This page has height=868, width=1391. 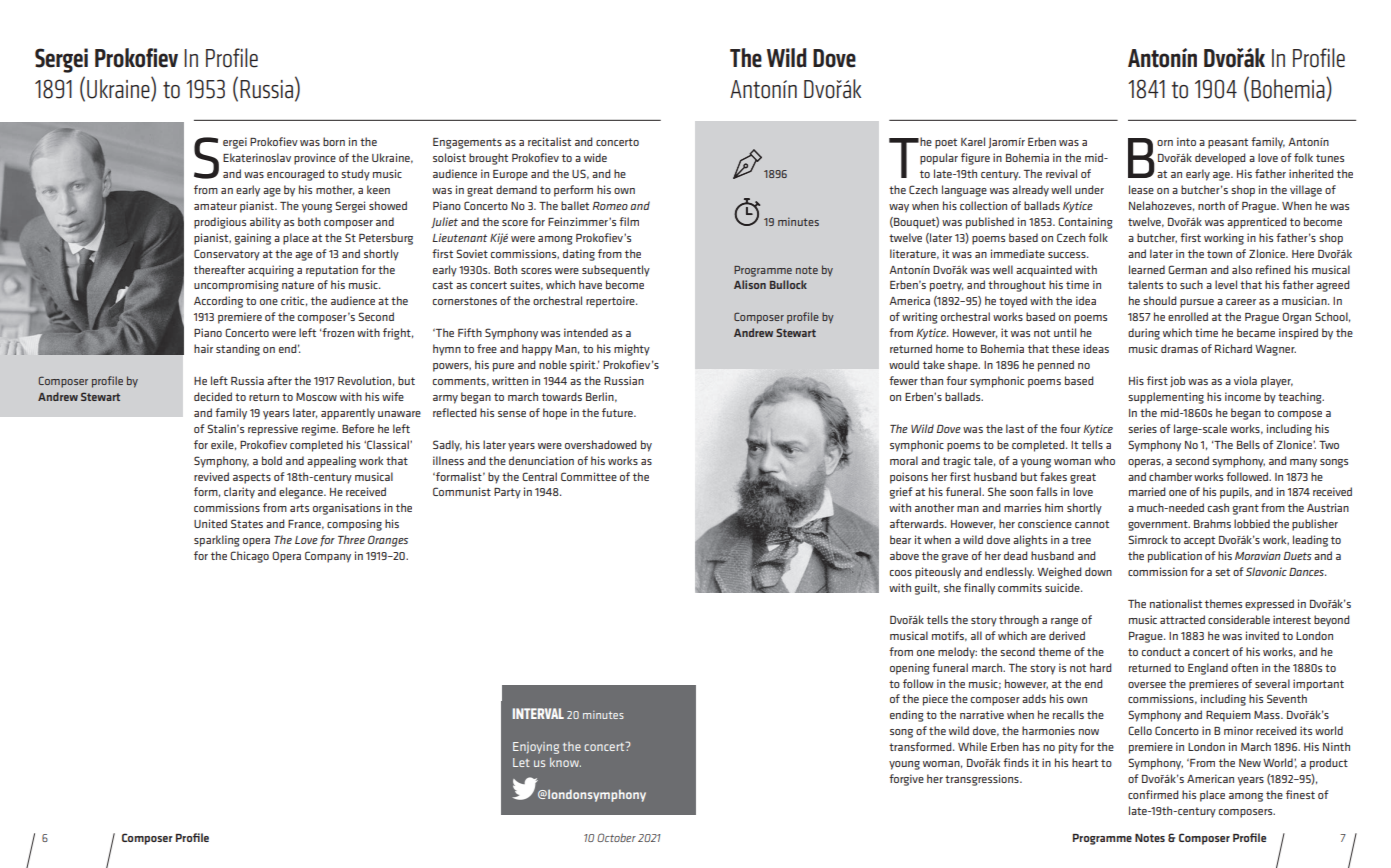 I want to click on fewer, so click(x=903, y=380).
